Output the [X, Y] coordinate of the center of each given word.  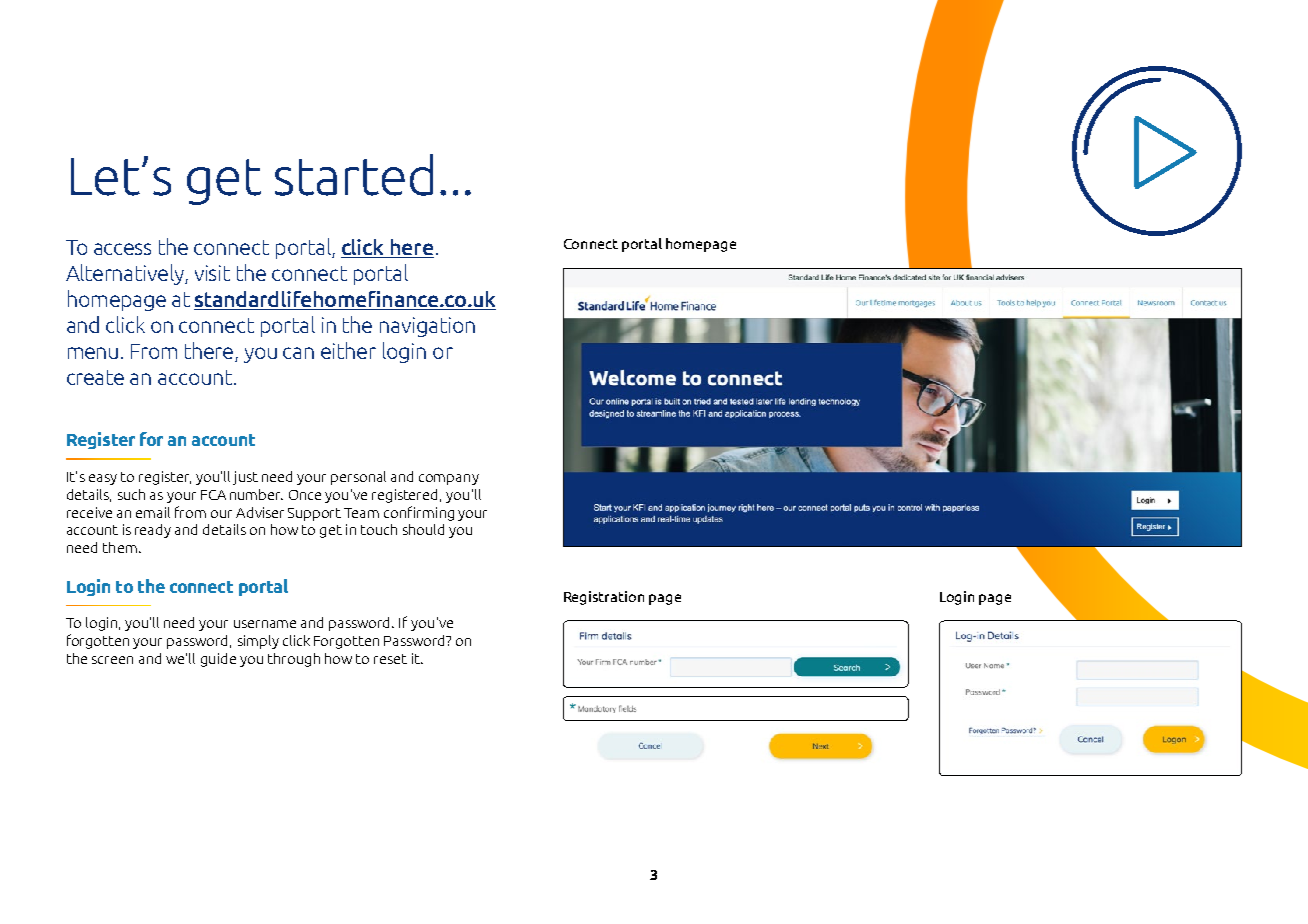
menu [93, 353]
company [449, 479]
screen [112, 660]
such [131, 494]
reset [390, 659]
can [298, 353]
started [354, 175]
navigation [427, 327]
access [122, 249]
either [348, 350]
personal [358, 478]
